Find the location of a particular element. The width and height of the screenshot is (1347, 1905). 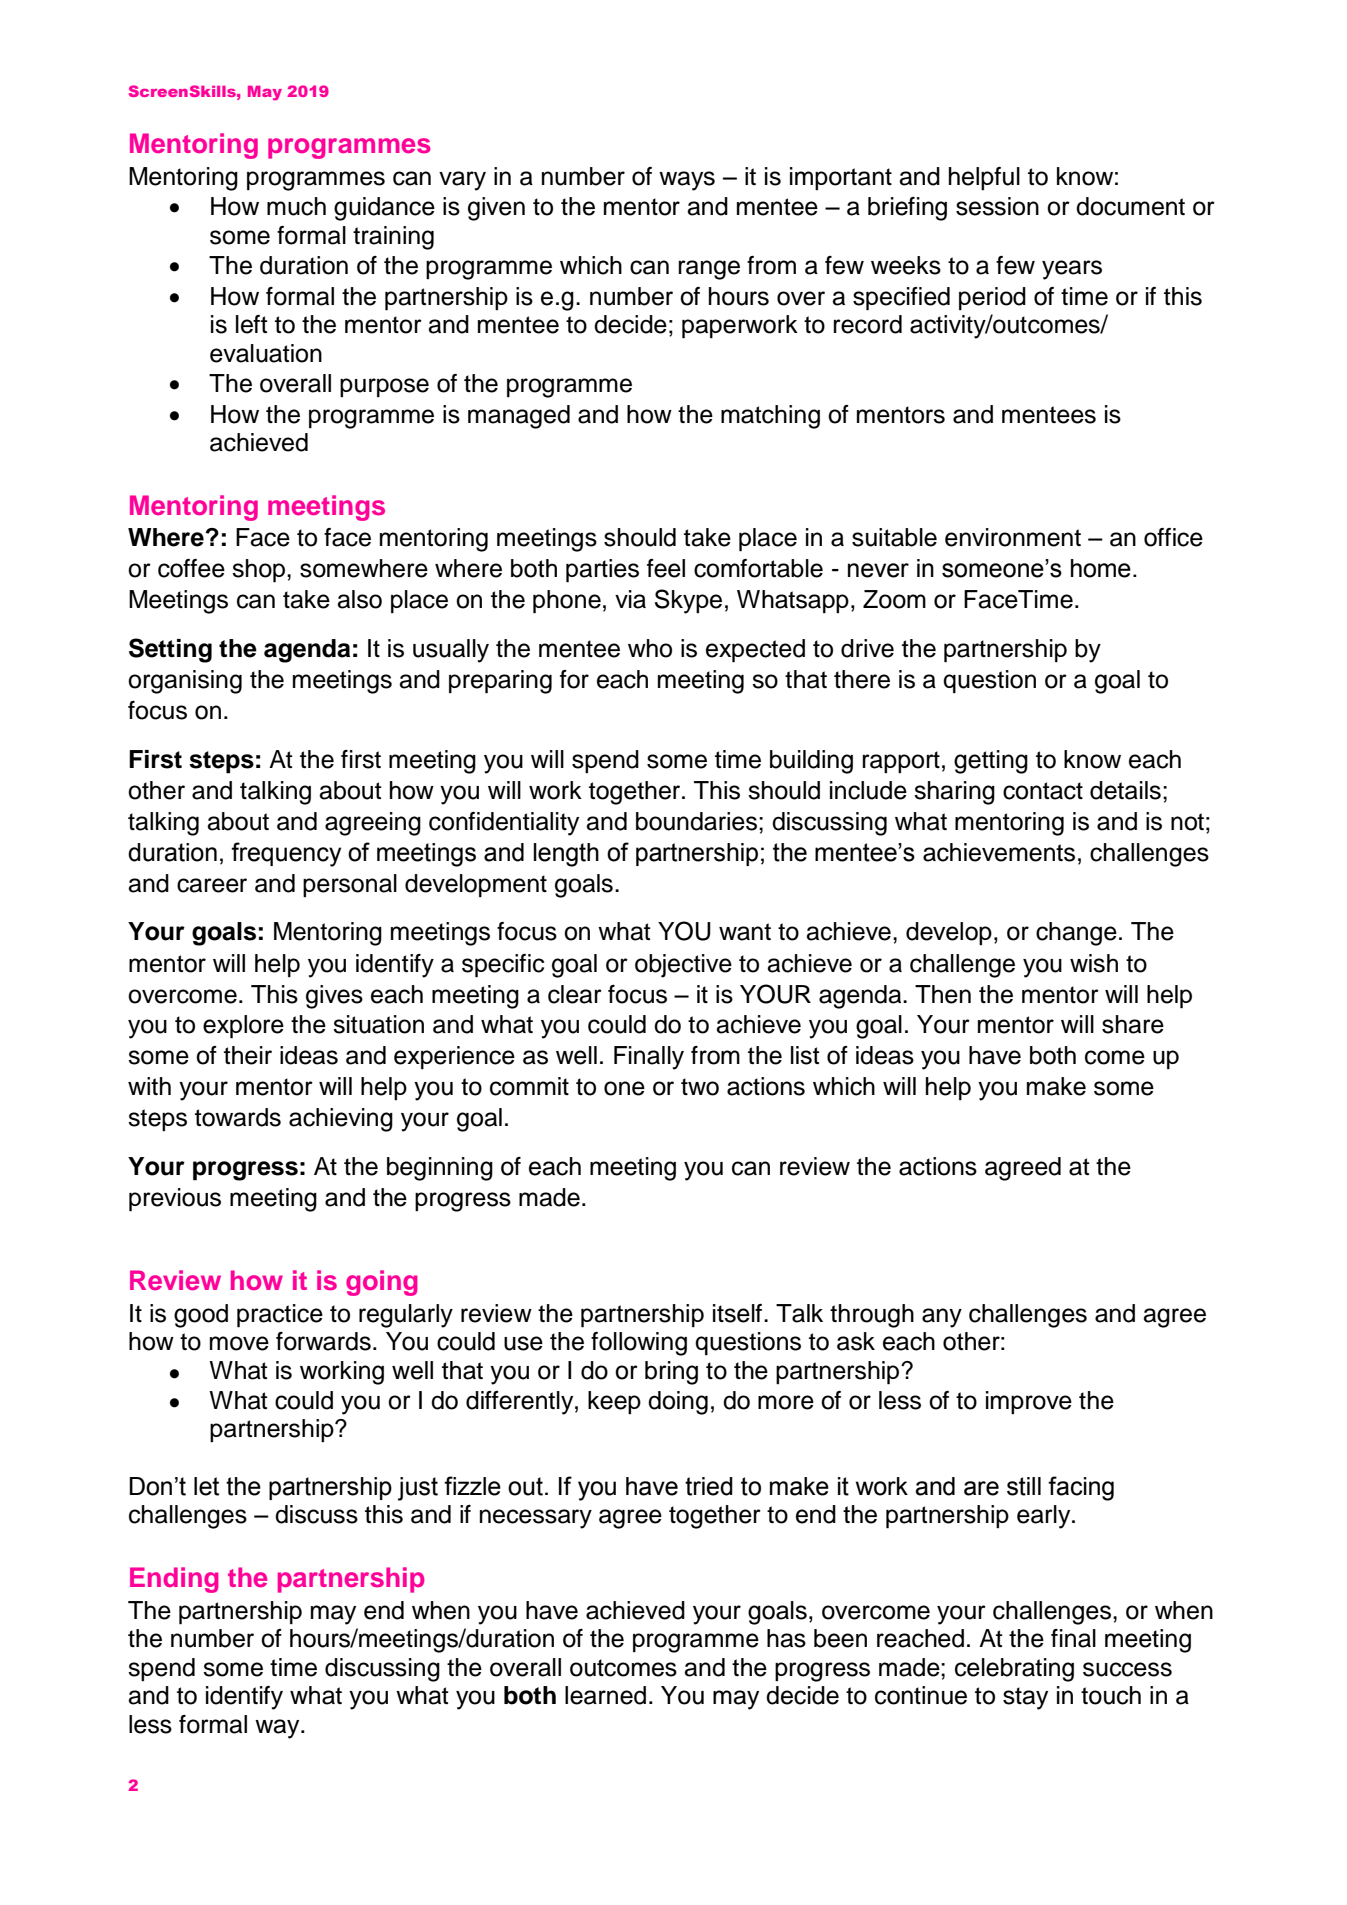

any is located at coordinates (942, 1318).
